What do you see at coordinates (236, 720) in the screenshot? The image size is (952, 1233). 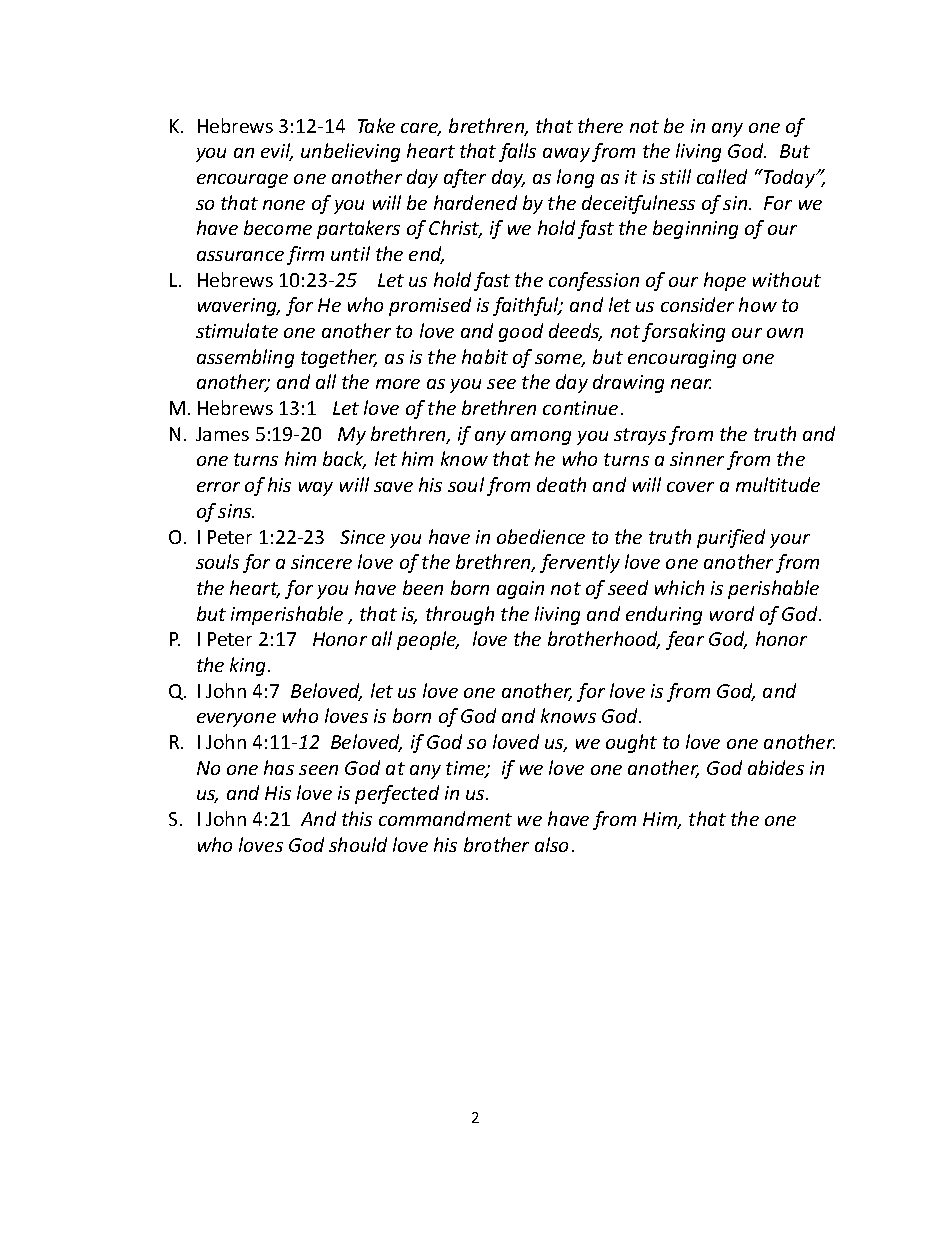 I see `everyone` at bounding box center [236, 720].
